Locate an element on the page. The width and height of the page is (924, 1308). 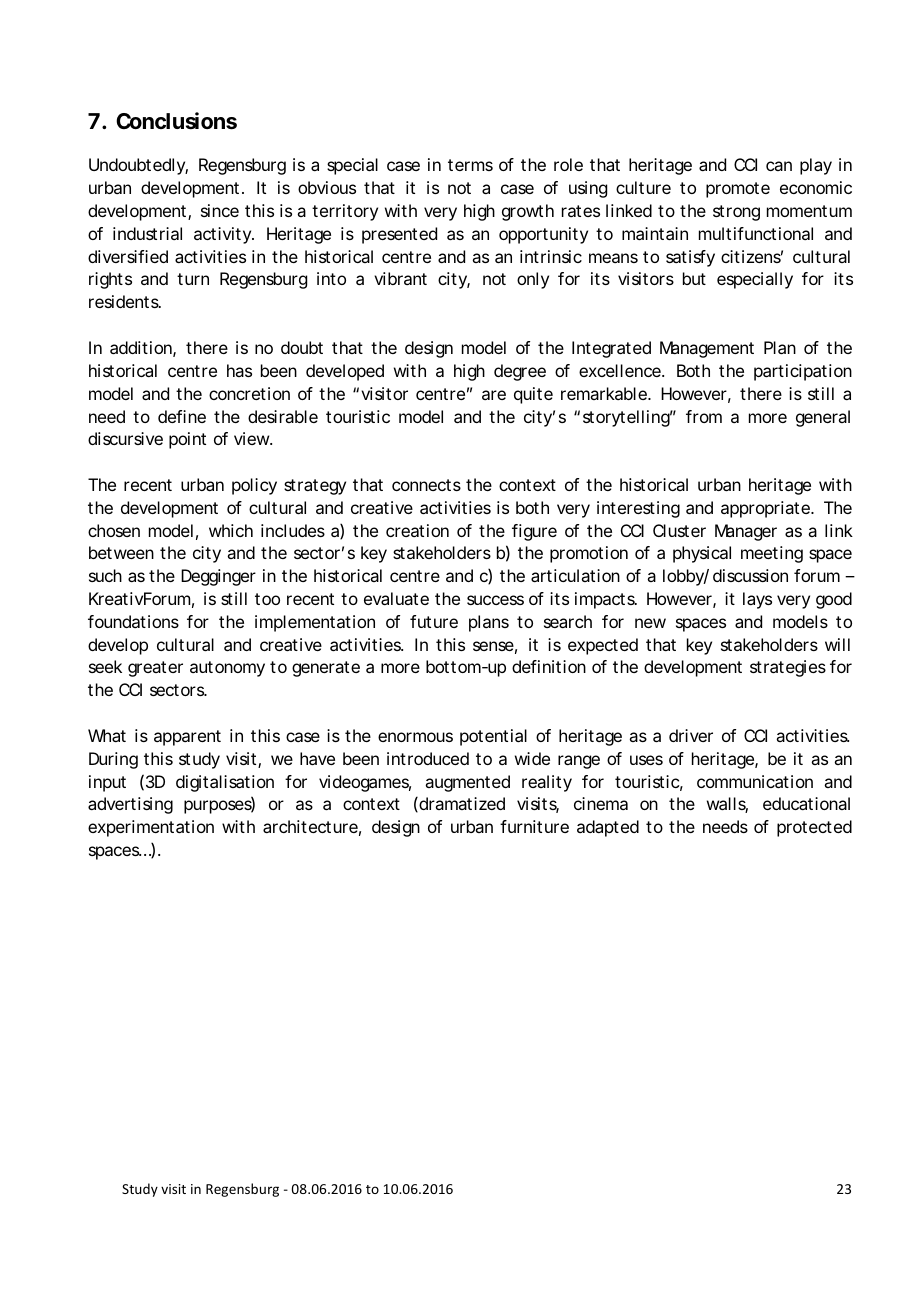
digitalisation is located at coordinates (225, 783).
